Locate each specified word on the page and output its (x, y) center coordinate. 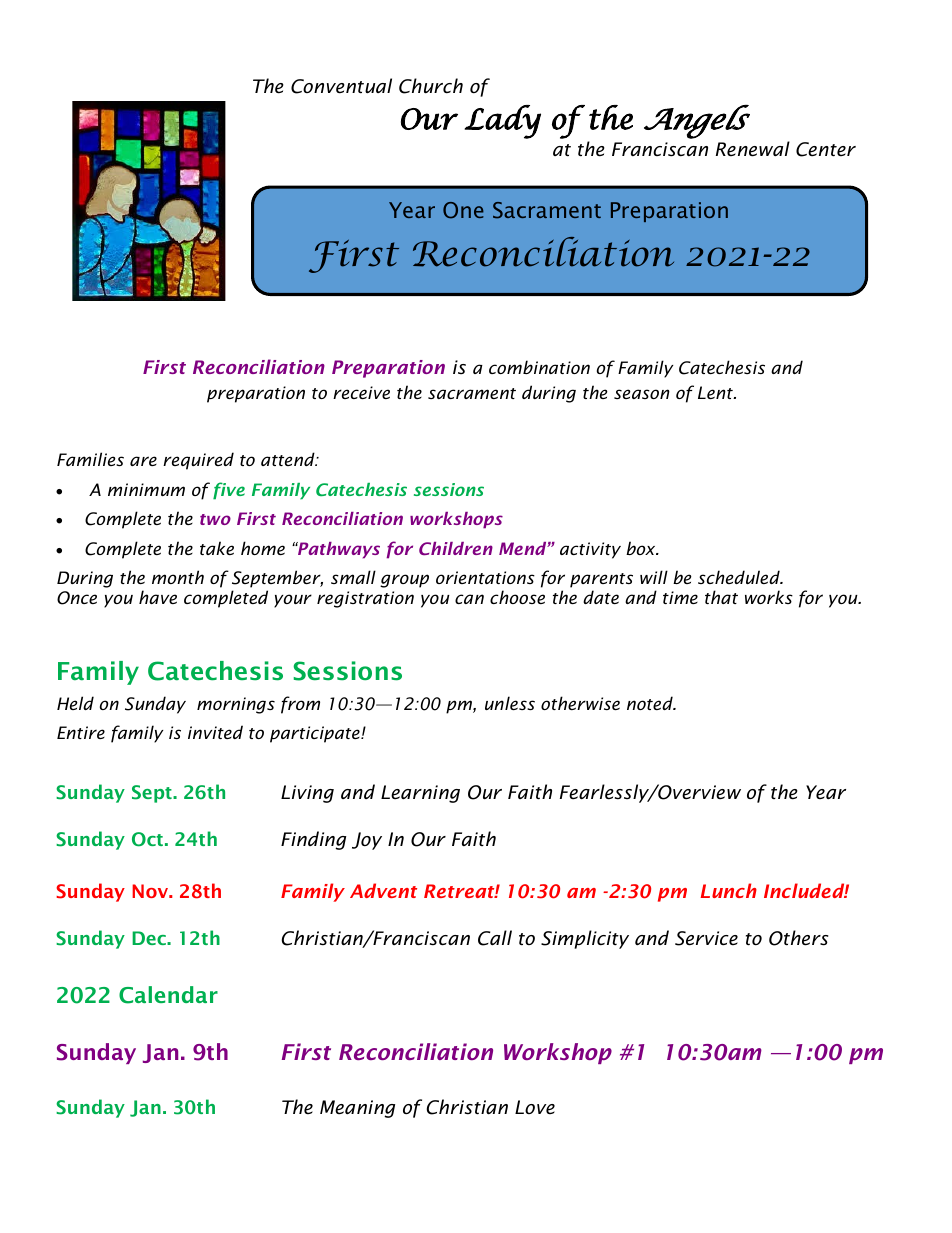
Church (431, 86)
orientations (485, 577)
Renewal (753, 149)
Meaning (357, 1109)
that (721, 597)
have (158, 597)
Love (535, 1107)
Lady (503, 122)
